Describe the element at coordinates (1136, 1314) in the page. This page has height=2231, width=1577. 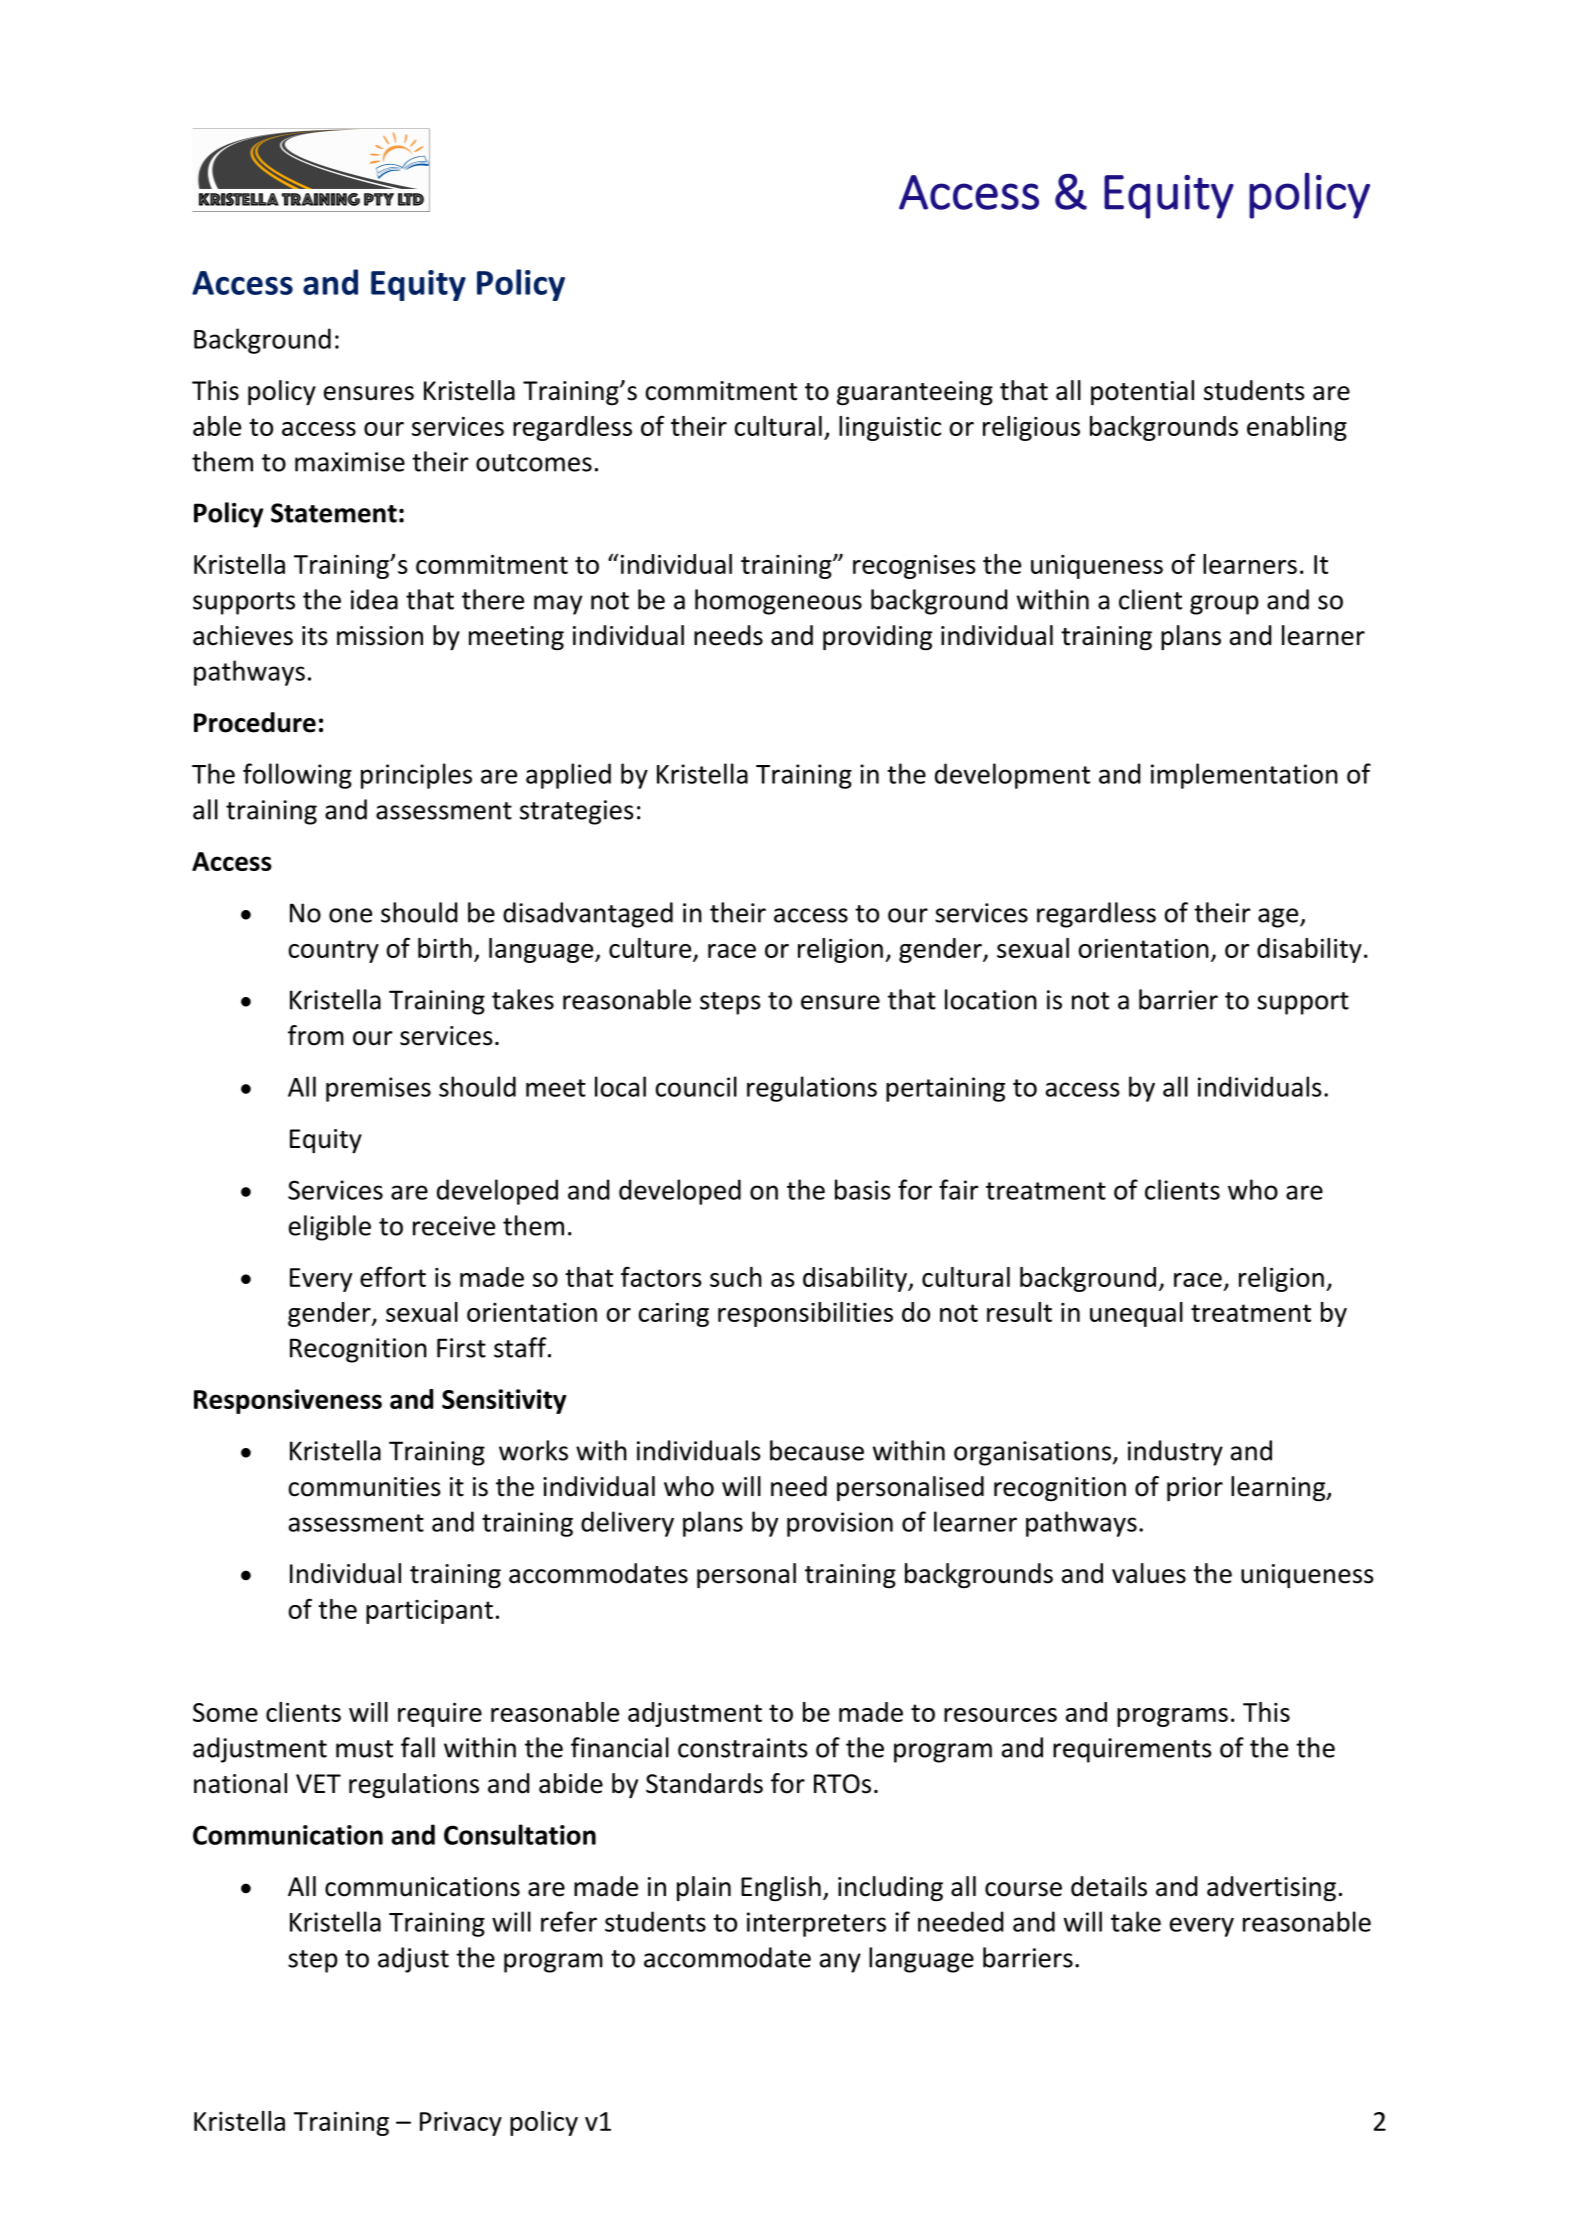
I see `unequal` at that location.
